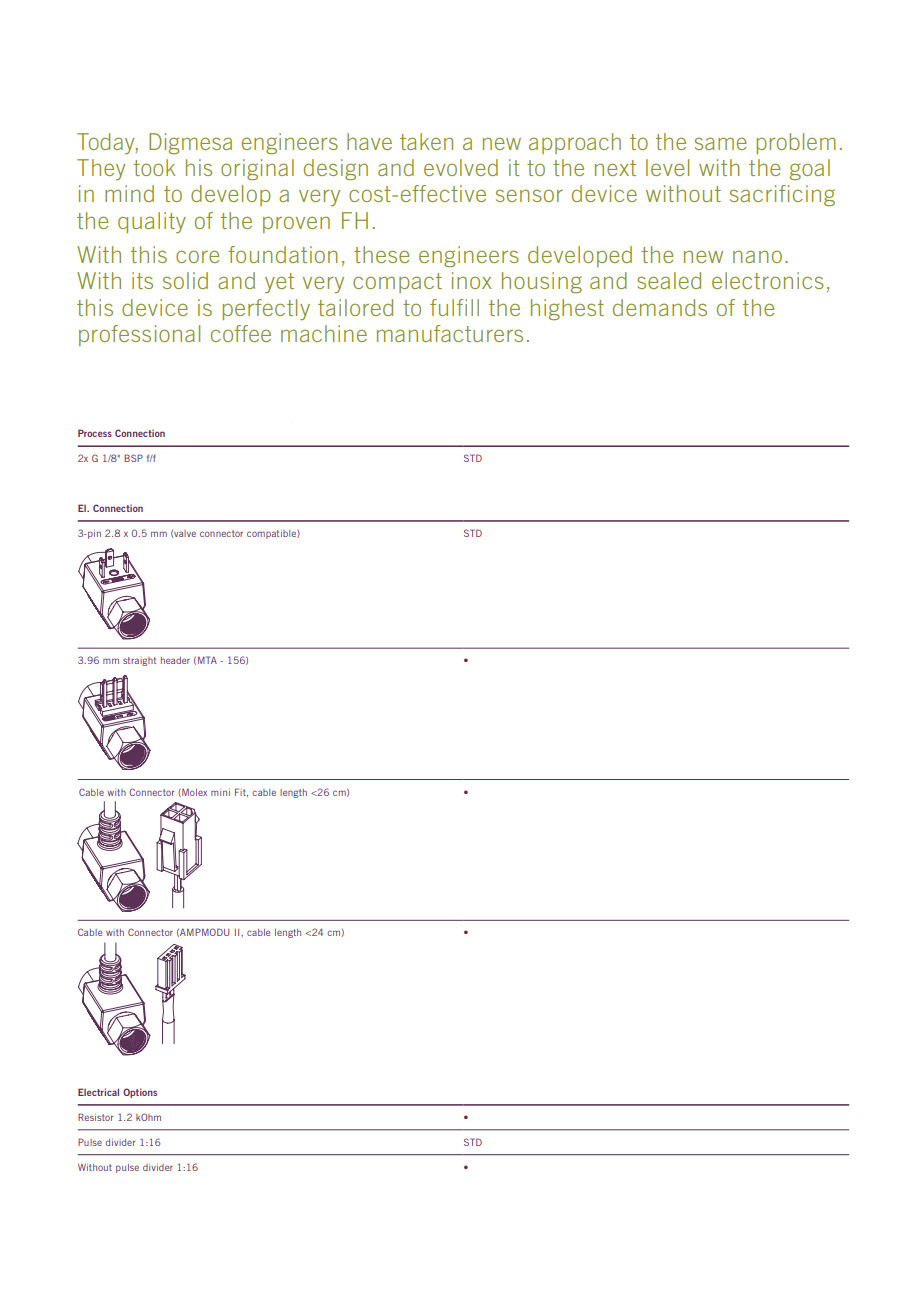  What do you see at coordinates (133, 458) in the screenshot?
I see `BSP` at bounding box center [133, 458].
